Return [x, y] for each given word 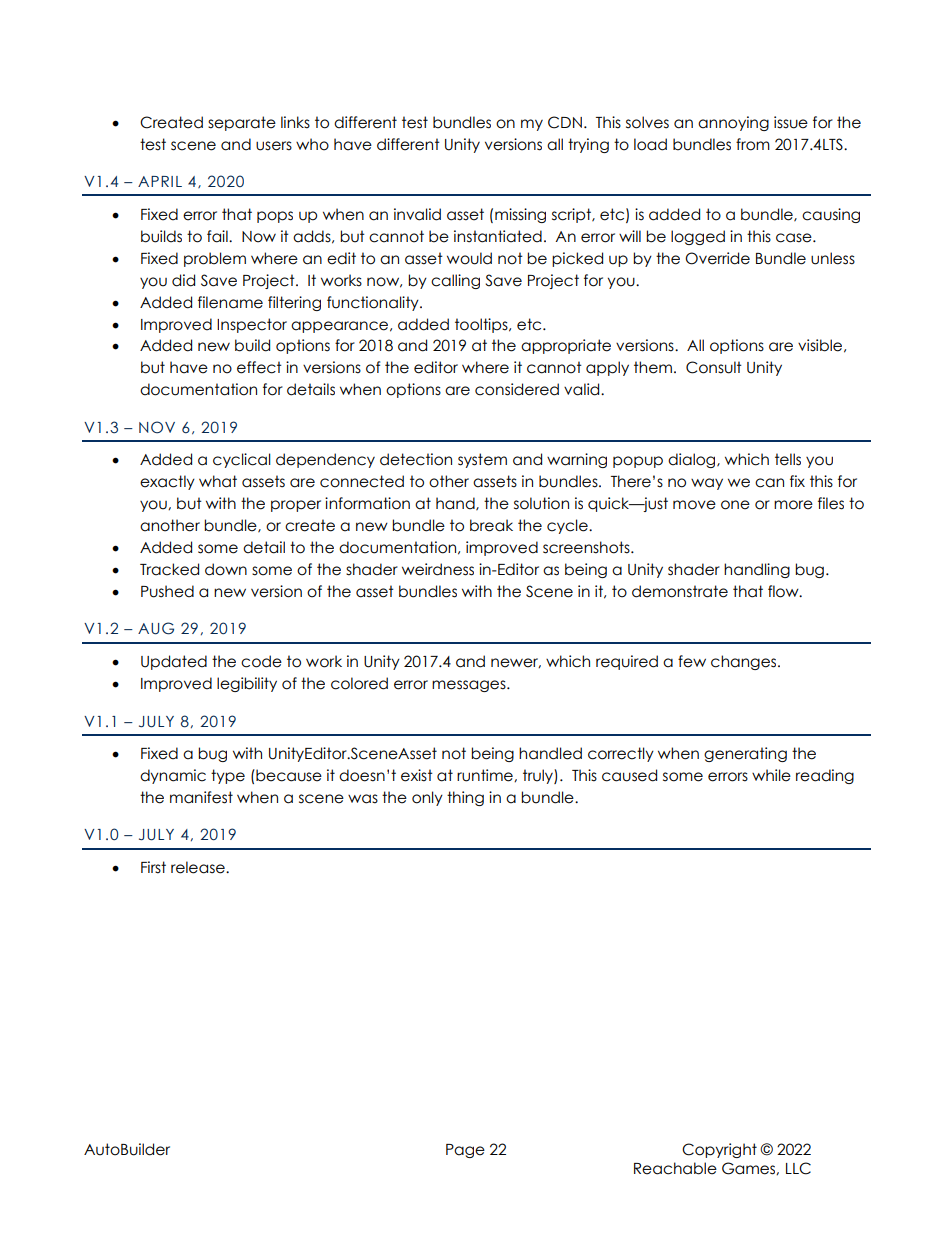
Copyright [719, 1150]
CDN [565, 122]
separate [242, 123]
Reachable [675, 1168]
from [753, 144]
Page [465, 1151]
